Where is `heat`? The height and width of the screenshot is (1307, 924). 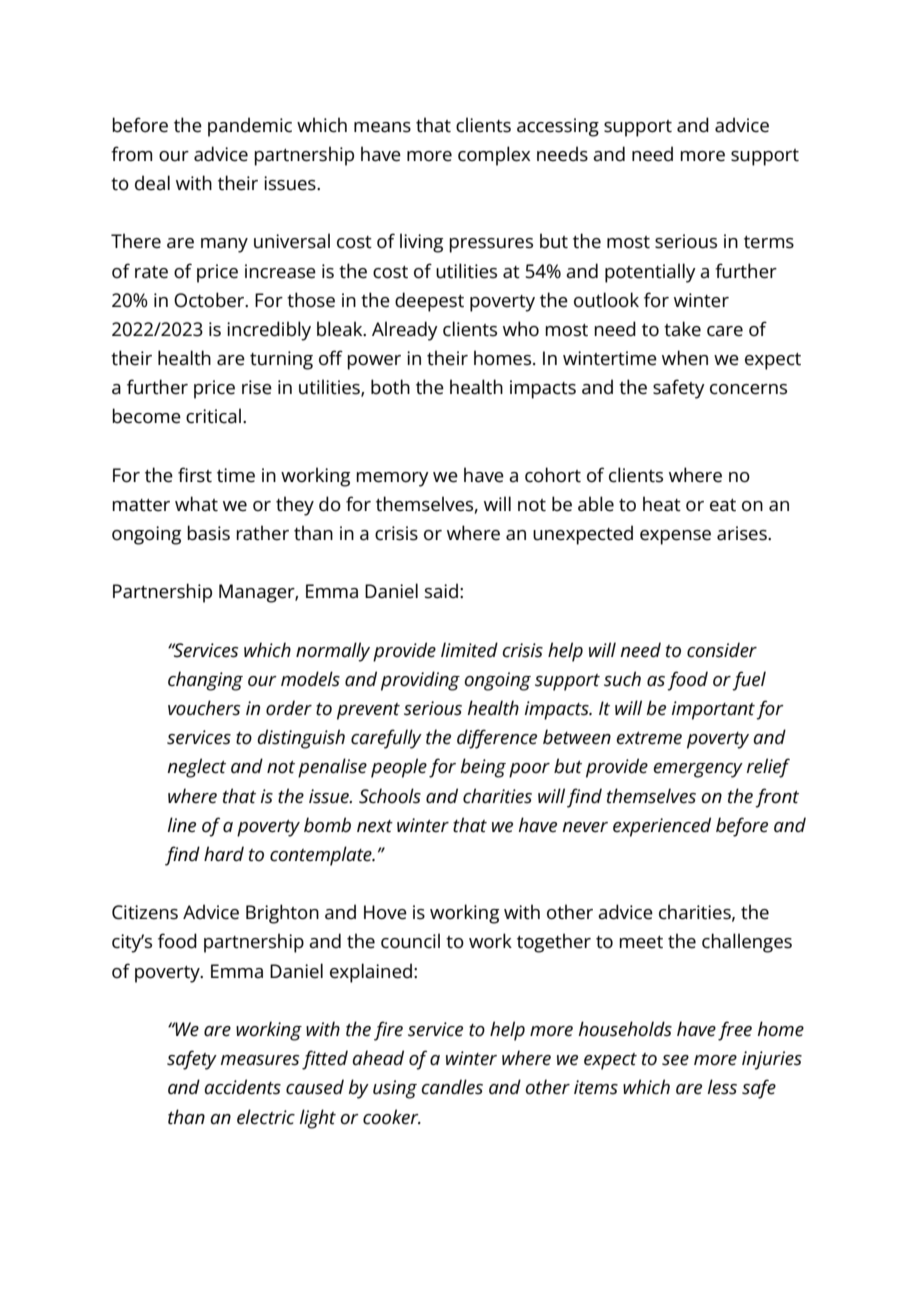
heat is located at coordinates (662, 504).
